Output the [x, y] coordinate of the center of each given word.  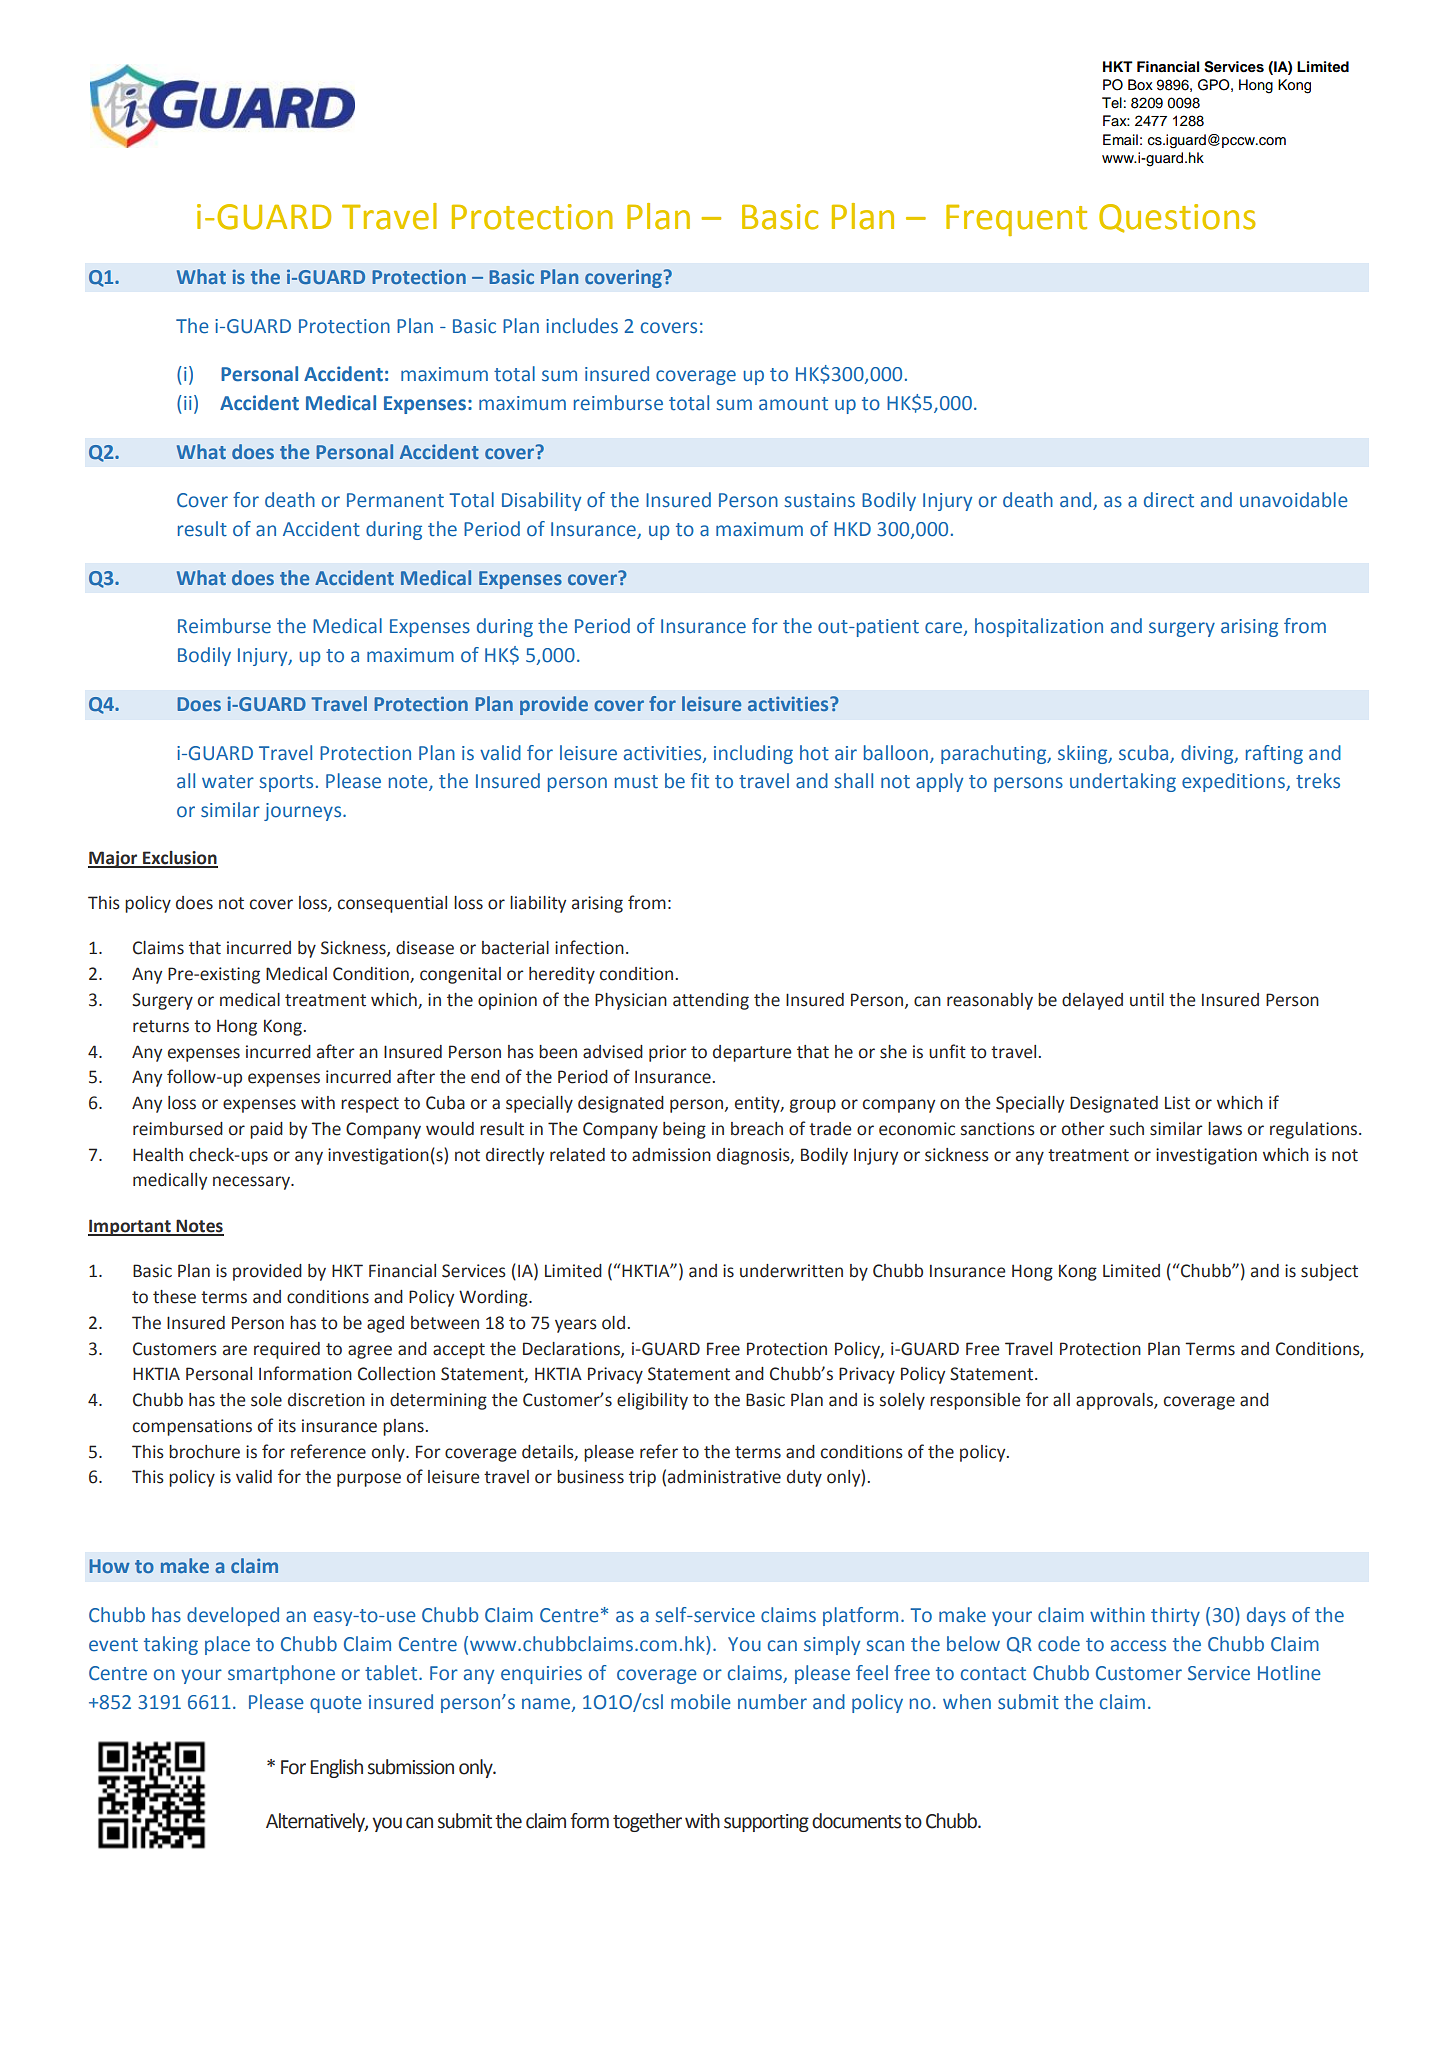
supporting [766, 1823]
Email [1120, 139]
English [336, 1768]
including [753, 754]
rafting [1274, 754]
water [228, 782]
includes [582, 326]
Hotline [1289, 1673]
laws [1225, 1129]
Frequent [1016, 220]
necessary [252, 1183]
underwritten [791, 1271]
